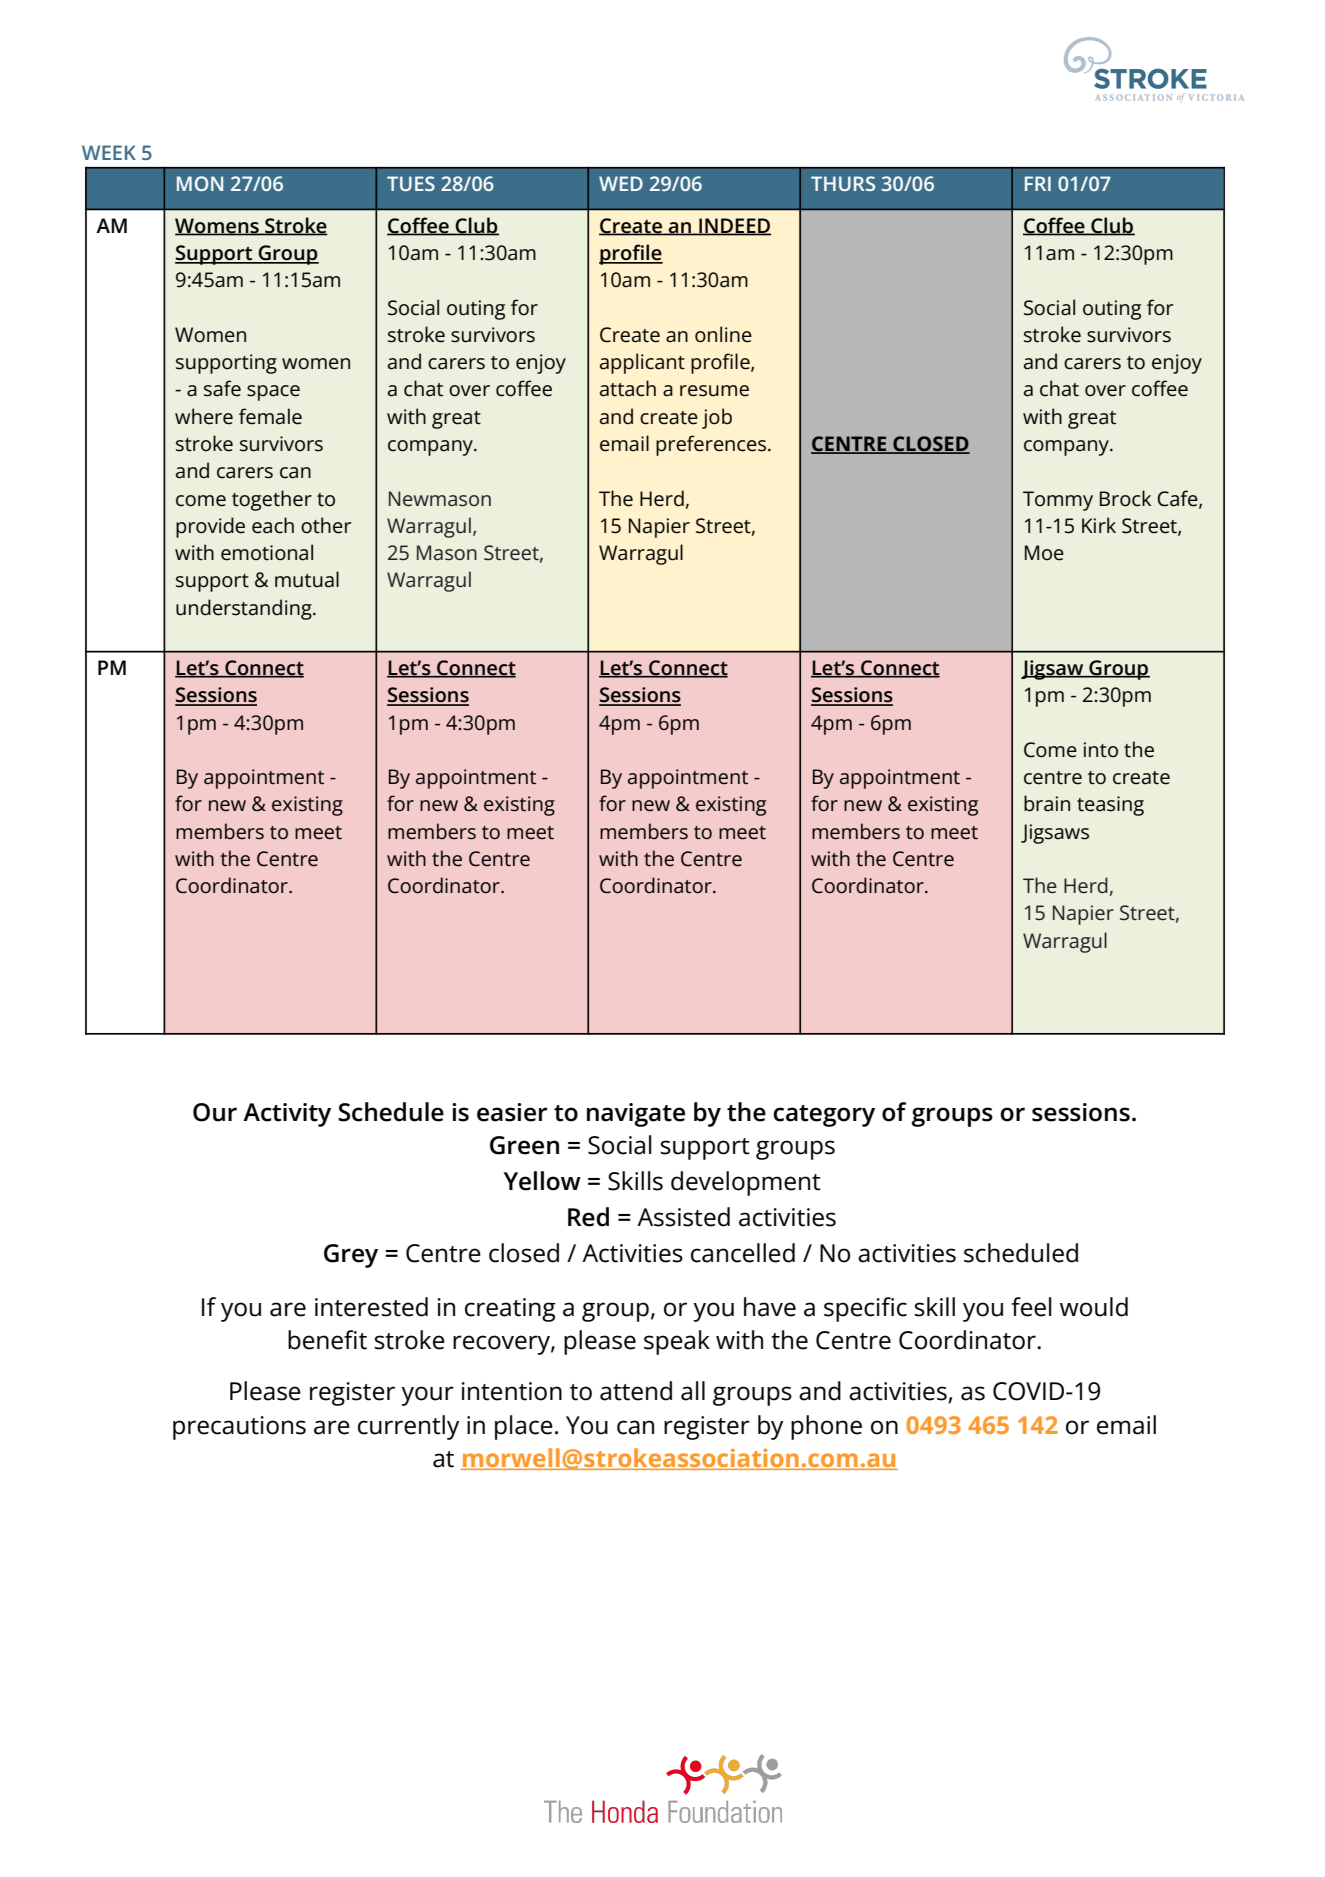  Describe the element at coordinates (621, 183) in the page. I see `WED` at that location.
